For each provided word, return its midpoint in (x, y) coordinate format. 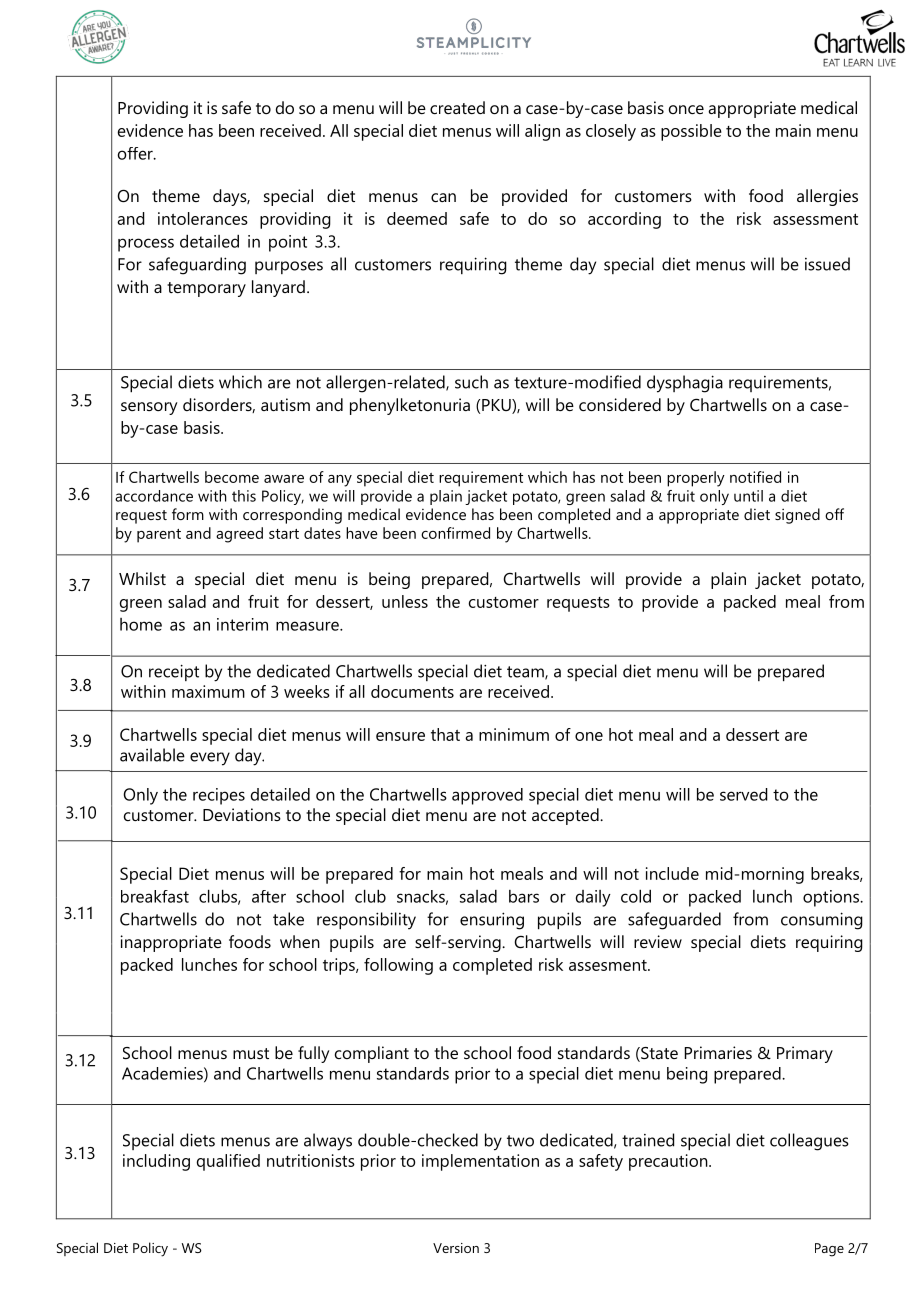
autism (285, 404)
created (457, 107)
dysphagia (685, 384)
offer (136, 153)
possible (691, 132)
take (288, 919)
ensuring (492, 921)
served (744, 794)
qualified (228, 1162)
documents (412, 691)
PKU (497, 406)
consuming (822, 921)
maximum (208, 691)
